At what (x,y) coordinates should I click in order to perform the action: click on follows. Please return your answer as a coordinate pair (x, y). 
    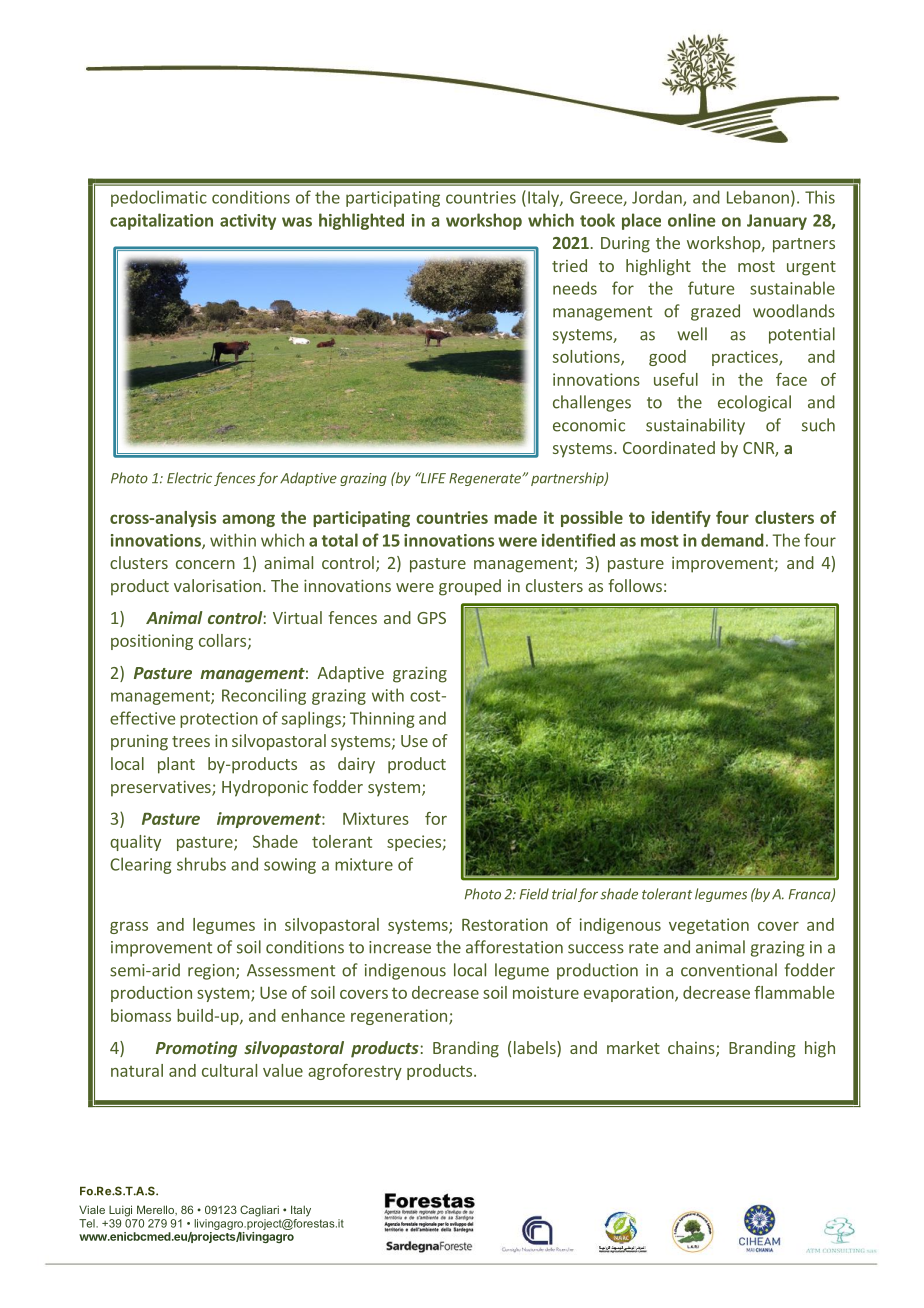
    Looking at the image, I should click on (635, 585).
